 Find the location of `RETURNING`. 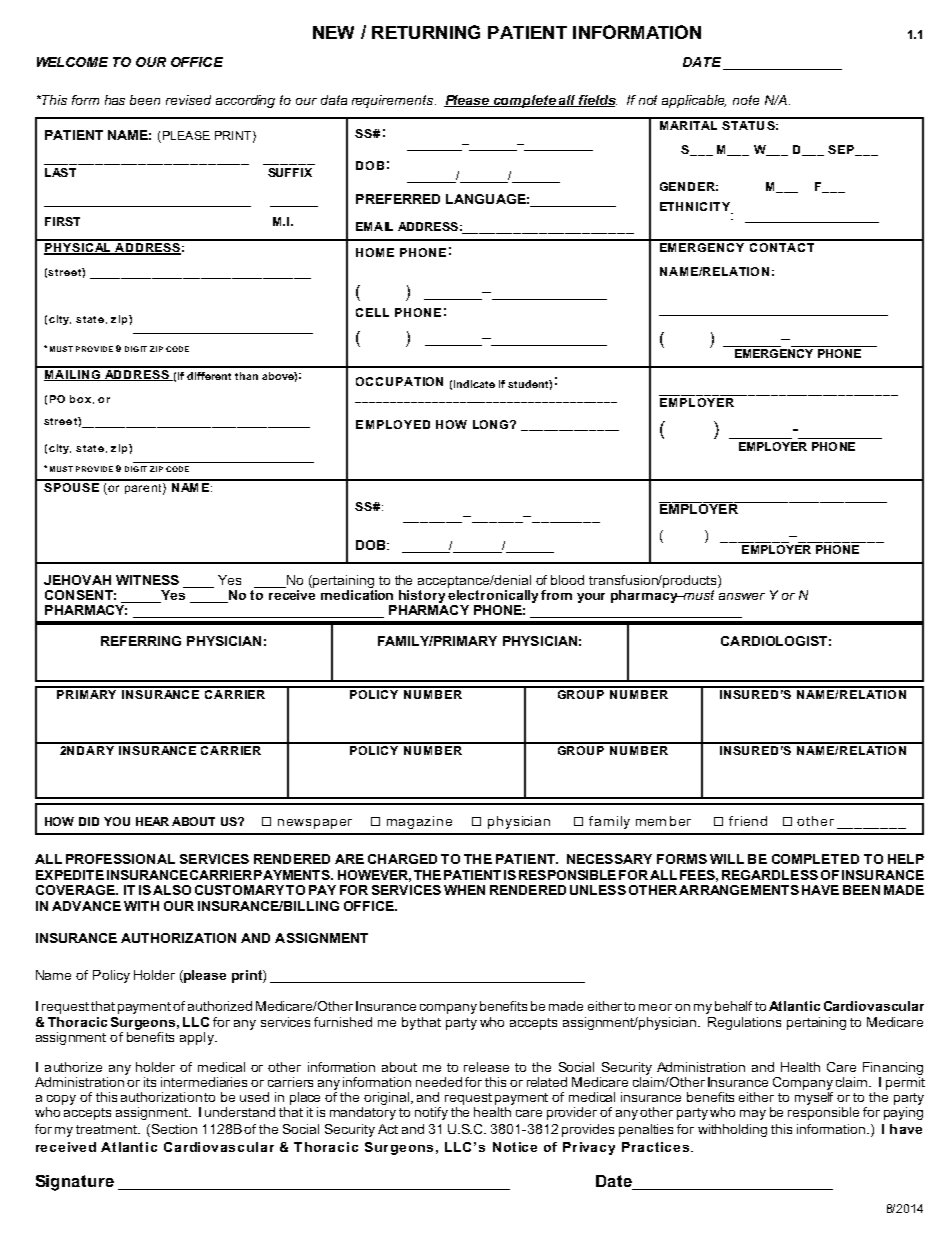

RETURNING is located at coordinates (426, 32).
